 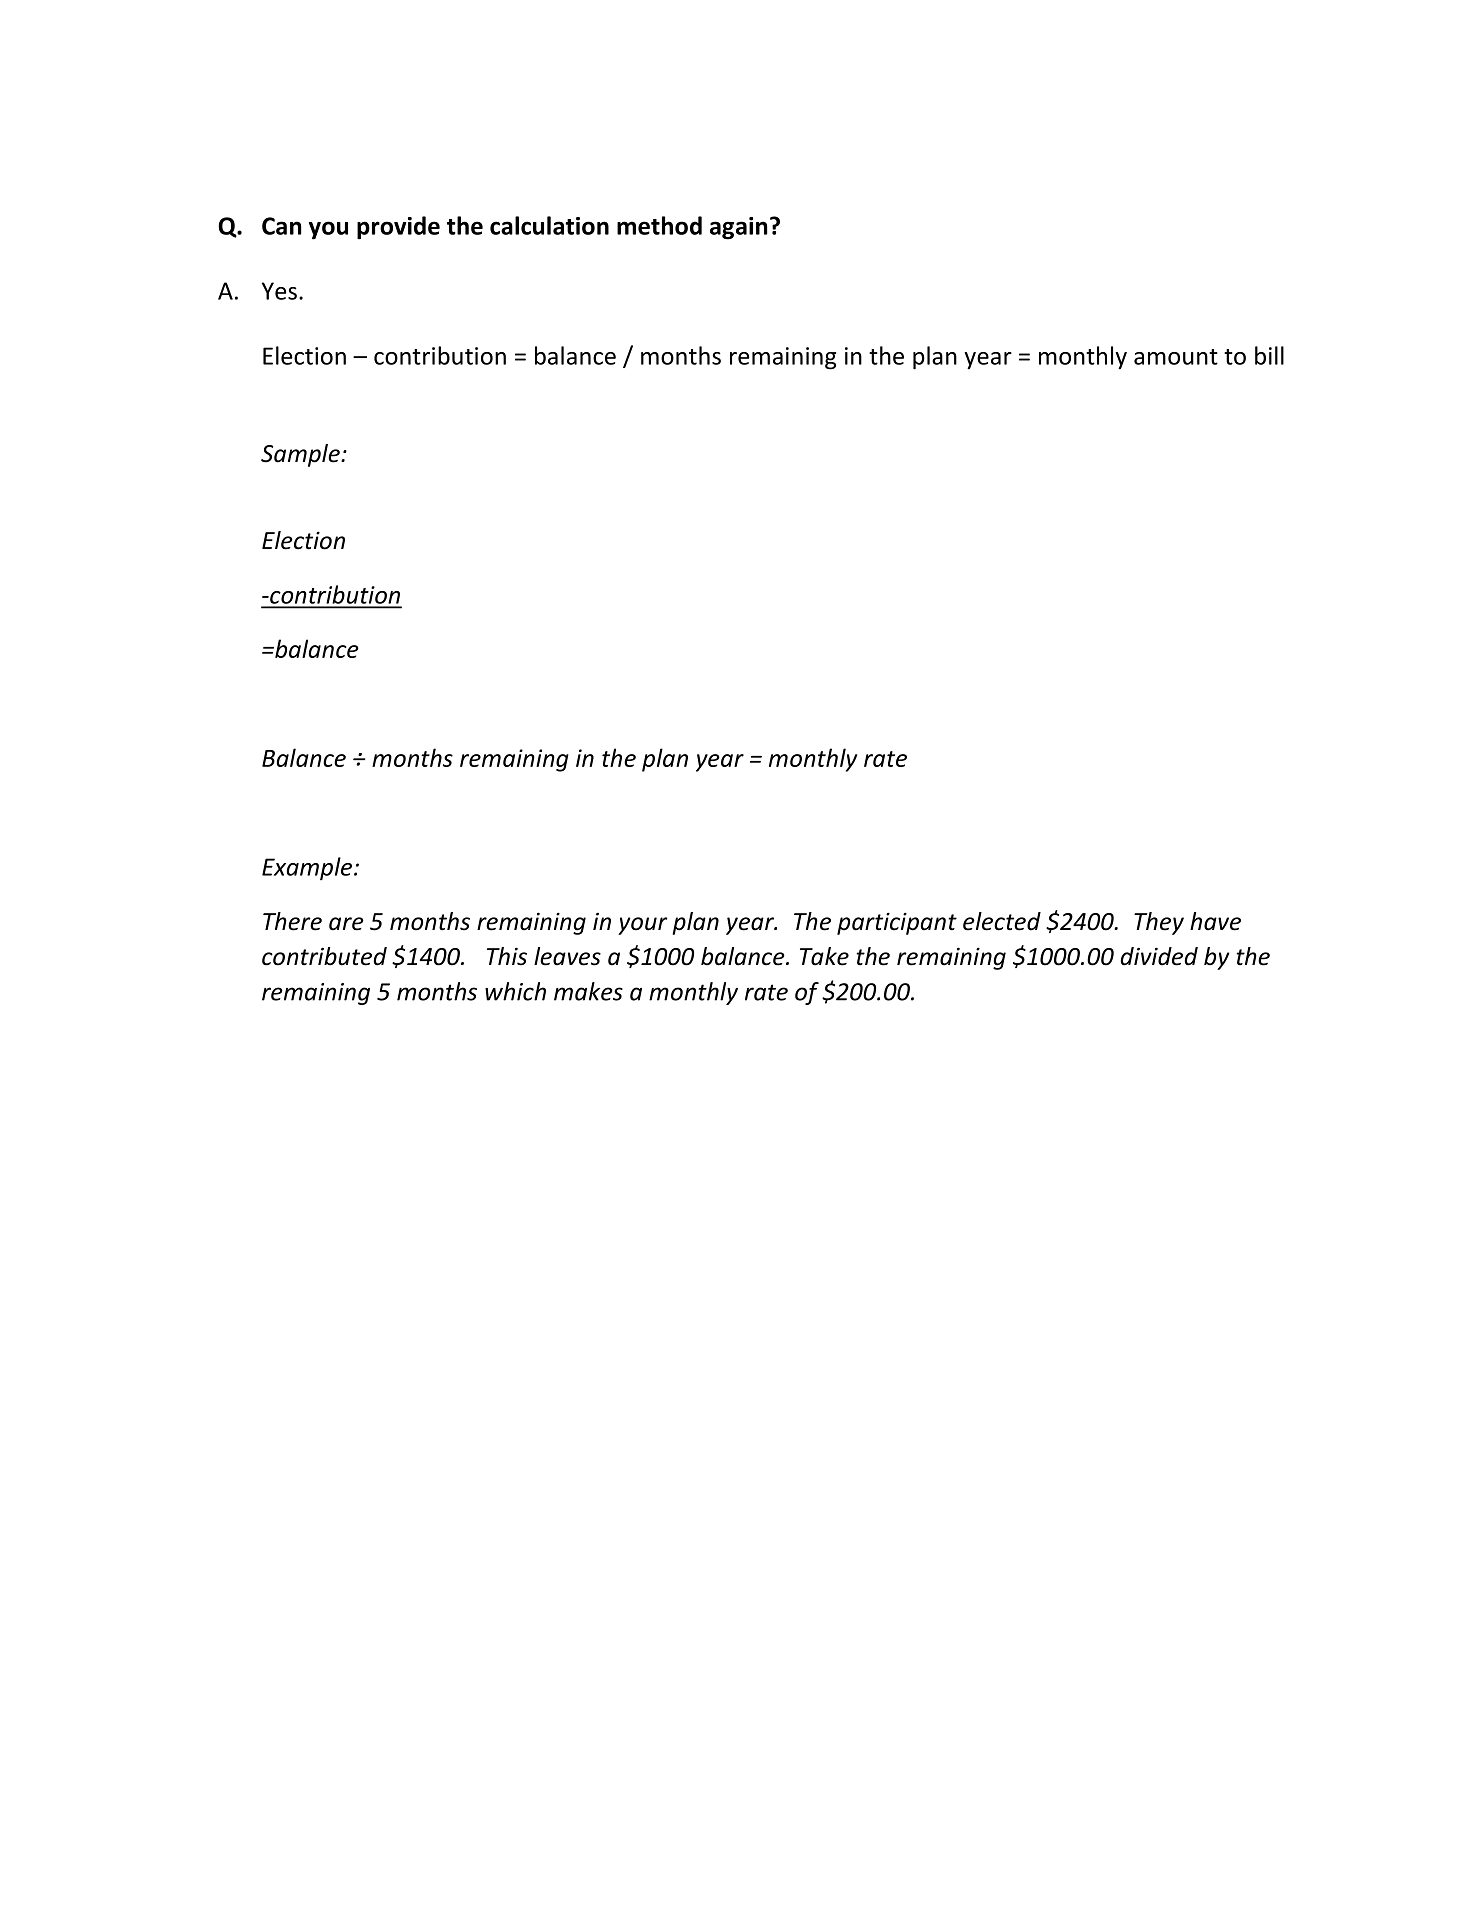 What do you see at coordinates (301, 455) in the screenshot?
I see `Sample` at bounding box center [301, 455].
